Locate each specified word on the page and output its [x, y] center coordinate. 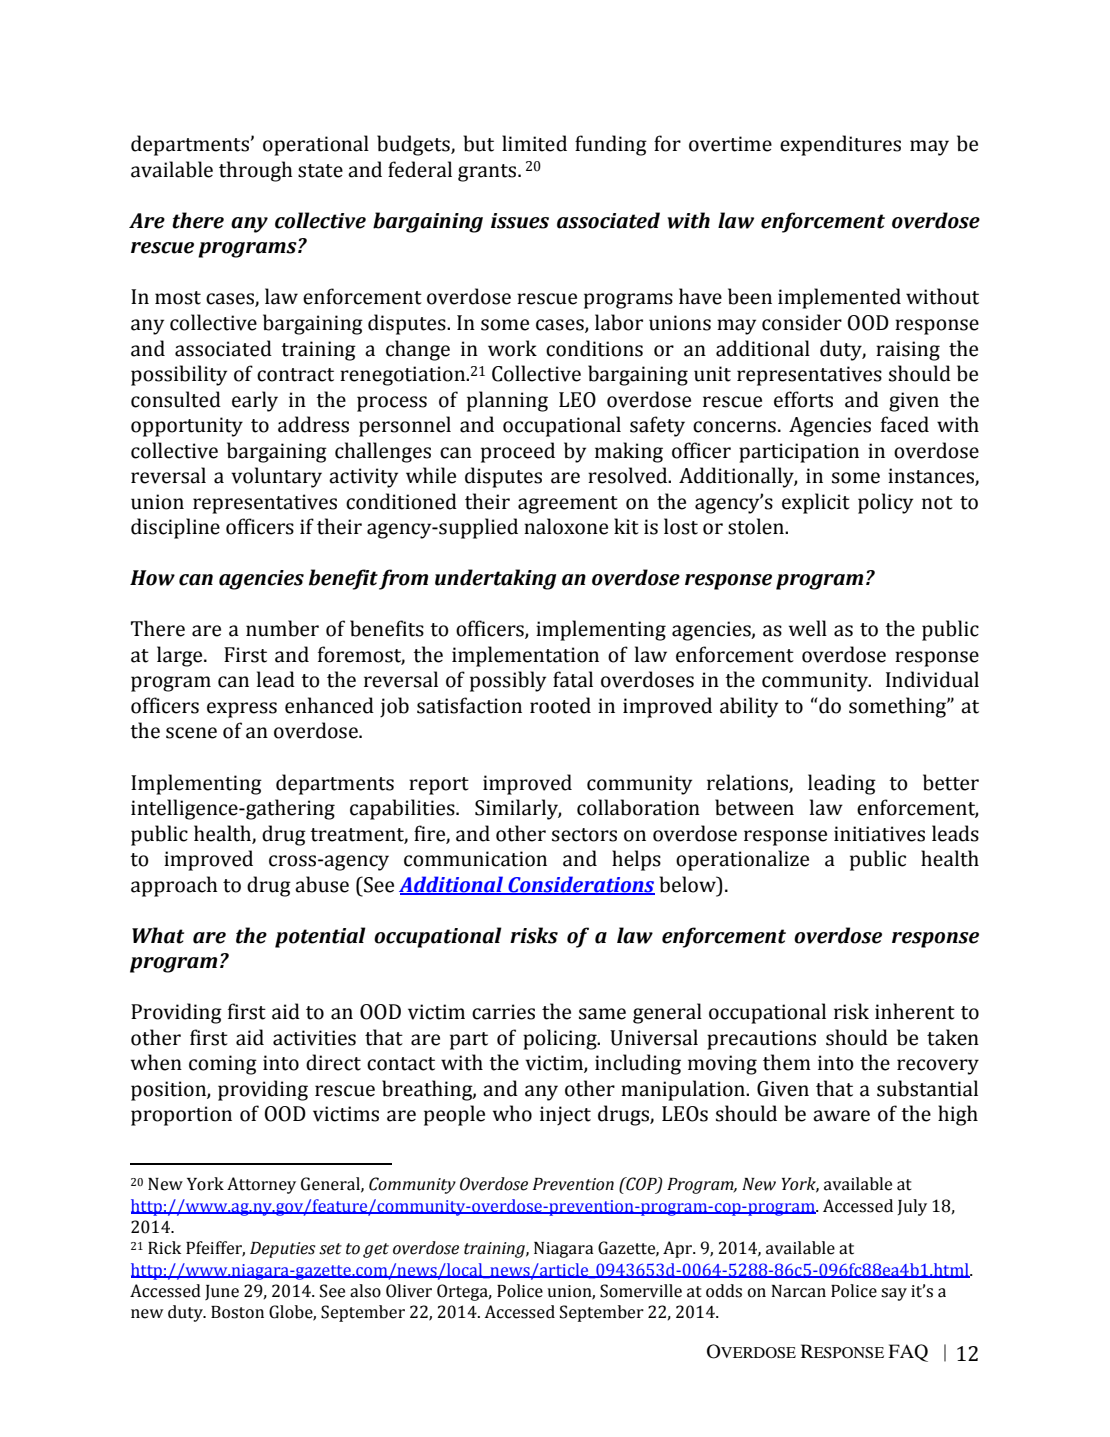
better [951, 782]
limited [534, 143]
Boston [237, 1312]
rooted [560, 705]
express [242, 710]
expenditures [840, 145]
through [256, 171]
